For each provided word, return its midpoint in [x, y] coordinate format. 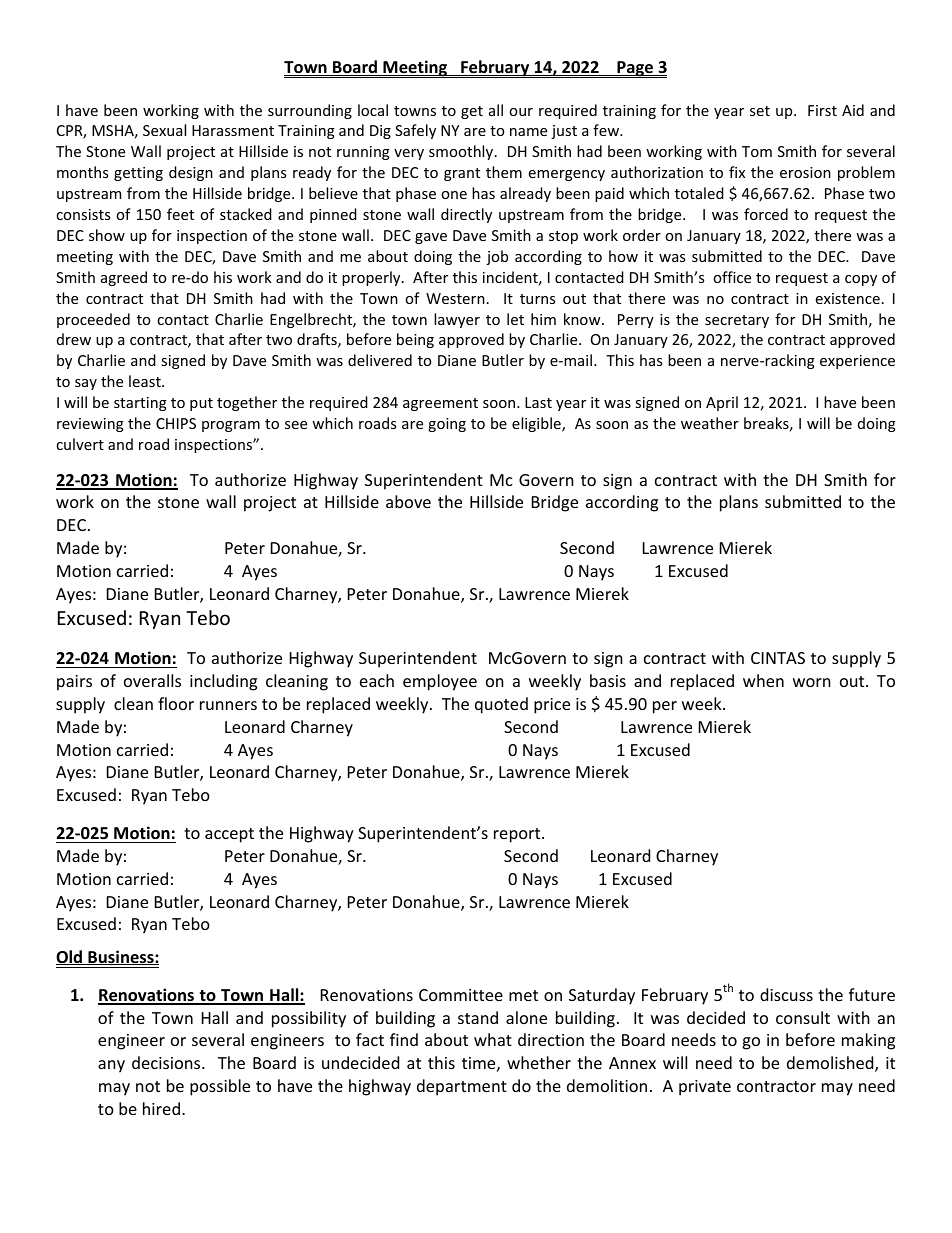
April [722, 403]
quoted [501, 705]
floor [176, 703]
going [447, 425]
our [521, 112]
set [760, 111]
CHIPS [176, 423]
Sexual [164, 130]
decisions [167, 1062]
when [763, 680]
